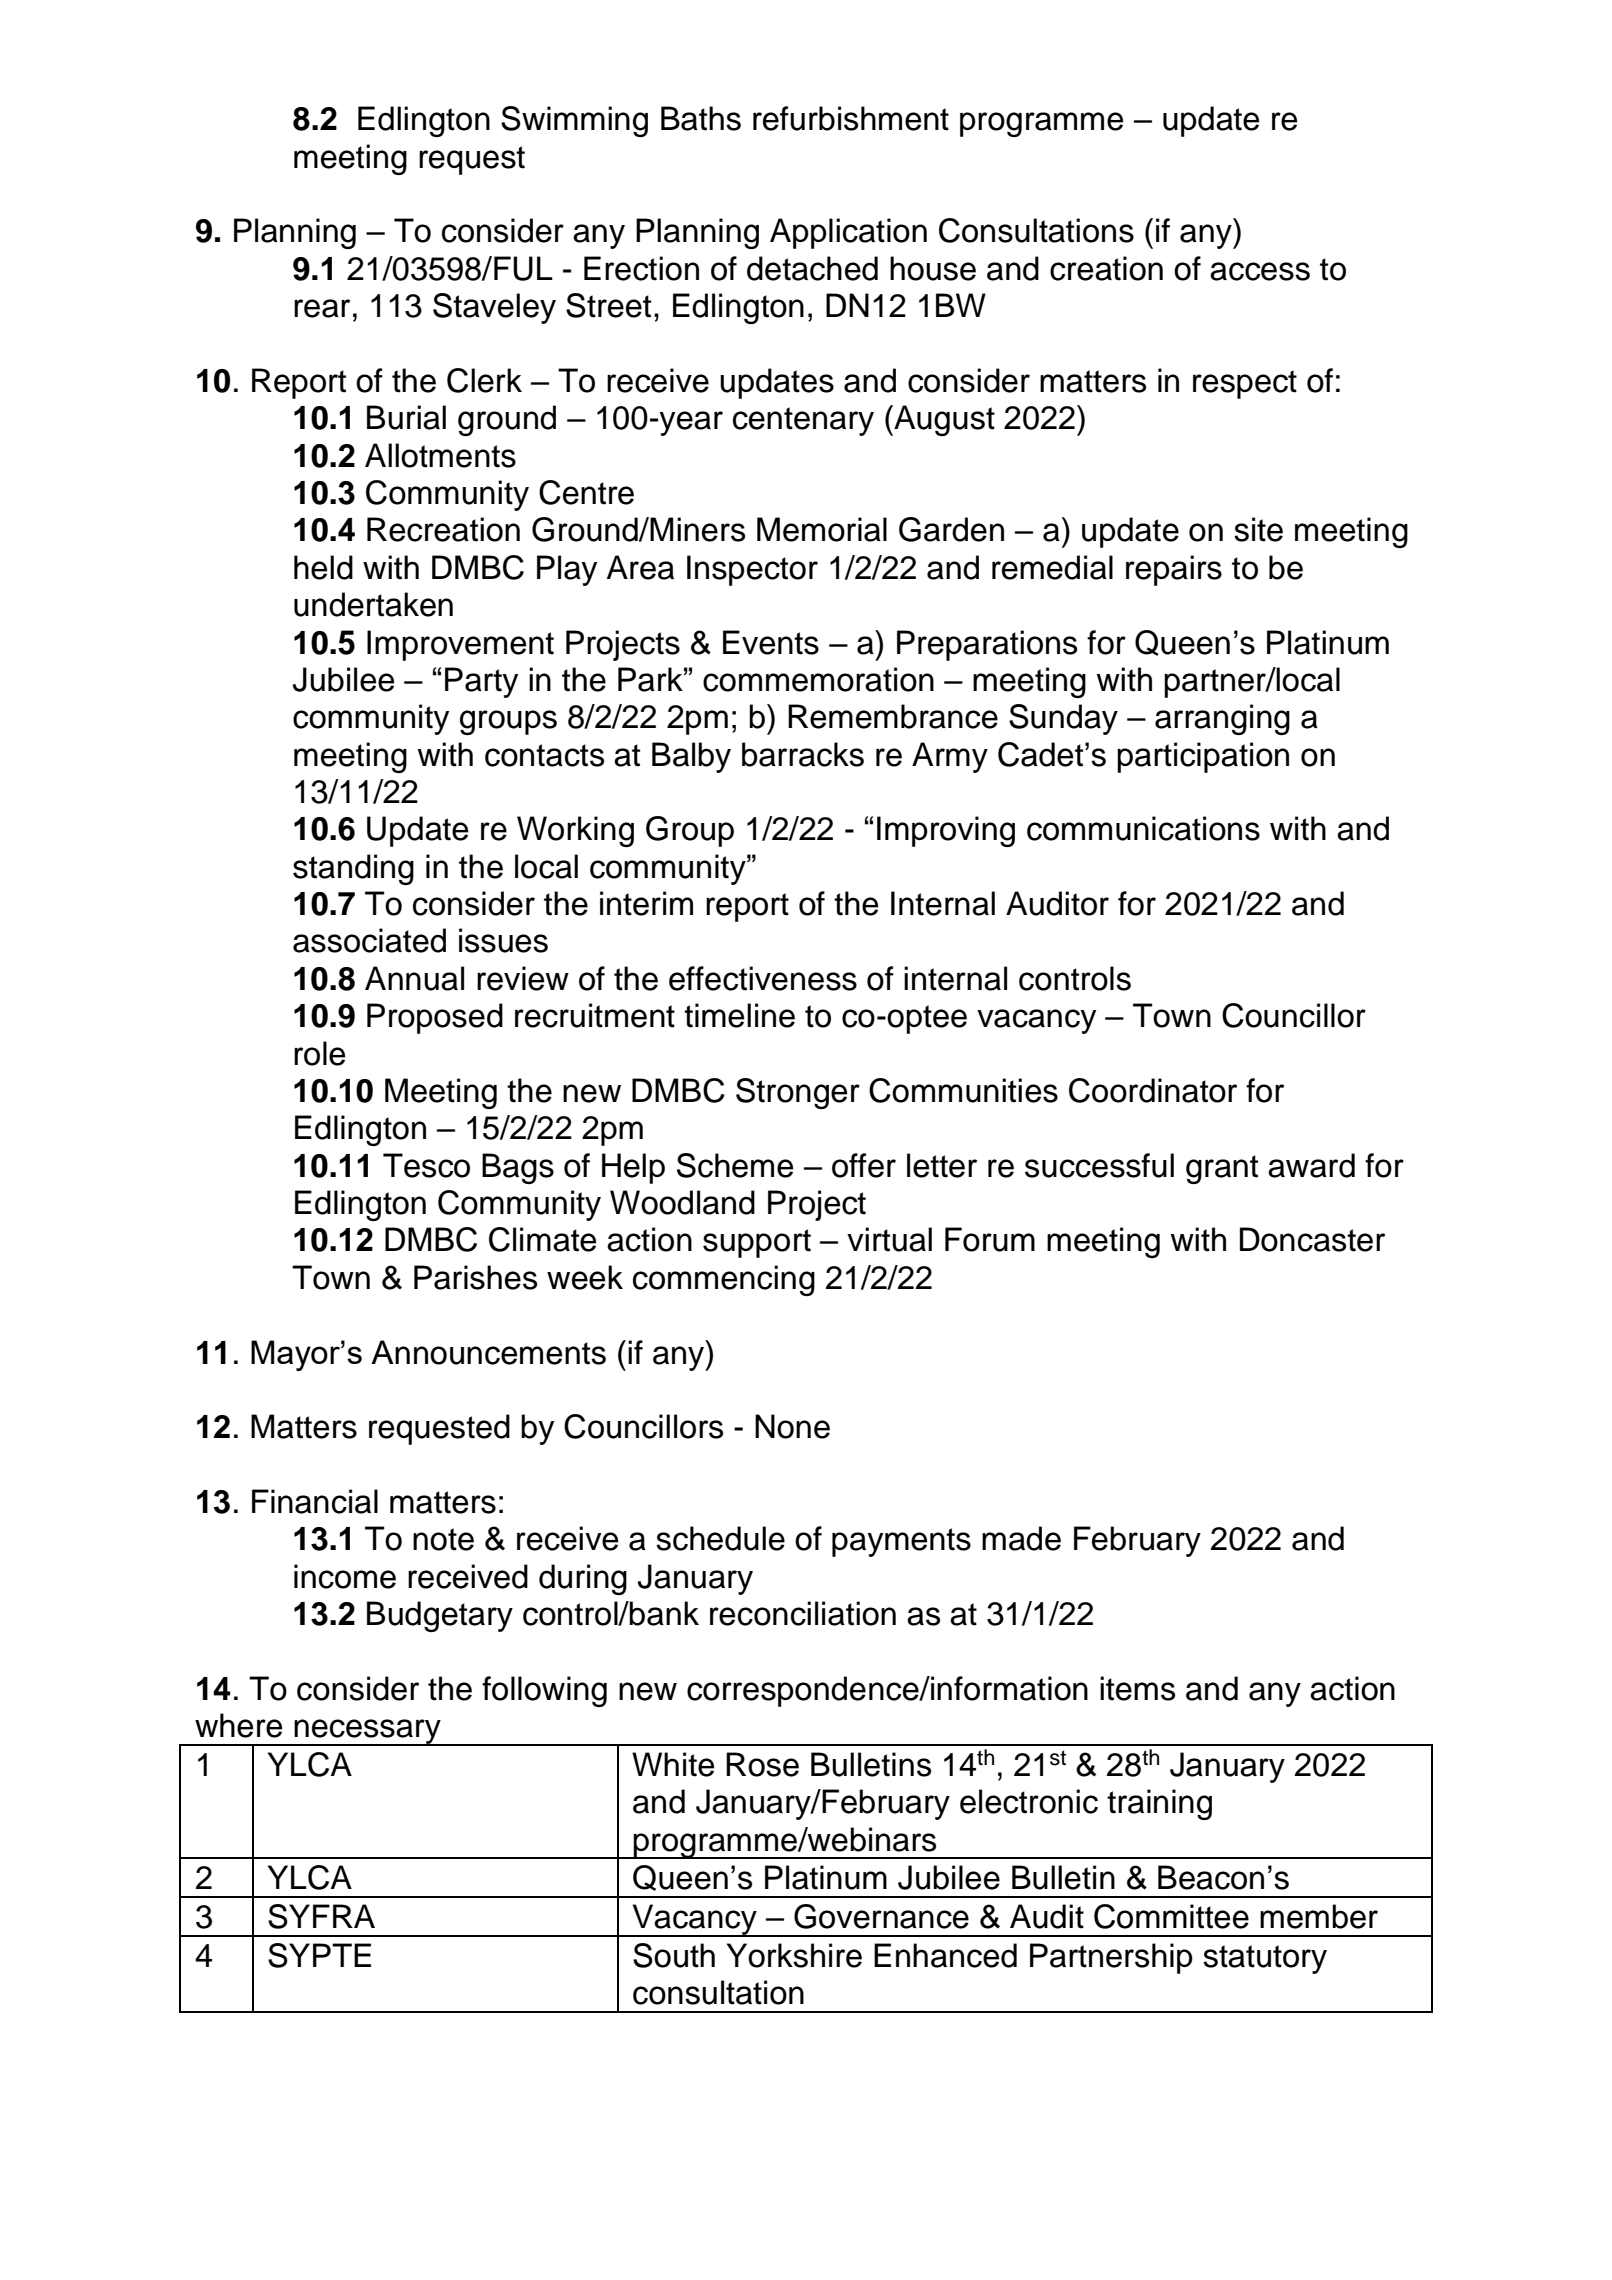 The image size is (1612, 2280). Describe the element at coordinates (1021, 1538) in the screenshot. I see `made` at that location.
